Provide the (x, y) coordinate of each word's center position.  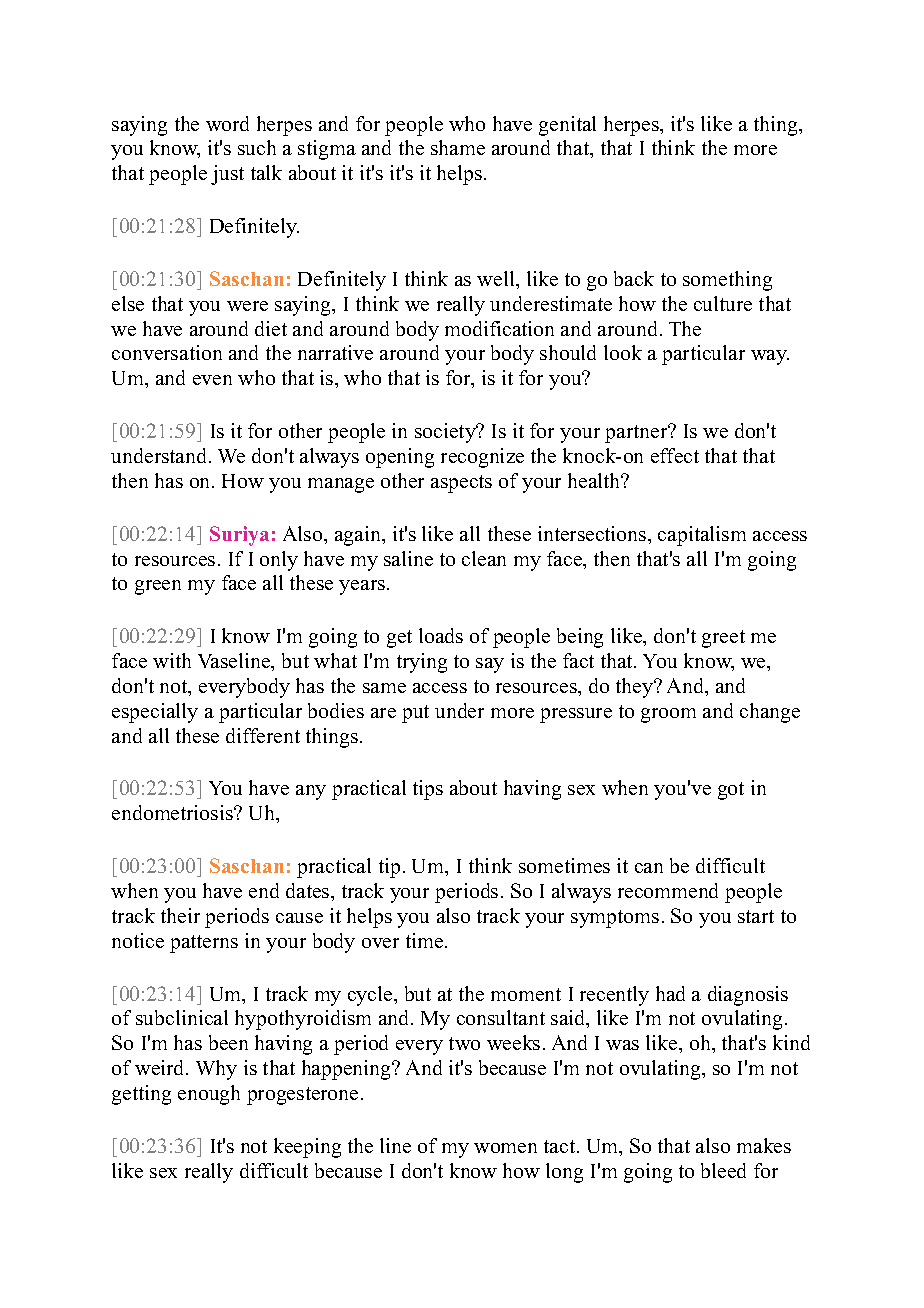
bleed (723, 1170)
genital (567, 126)
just (227, 175)
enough (209, 1095)
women (505, 1148)
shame (458, 147)
